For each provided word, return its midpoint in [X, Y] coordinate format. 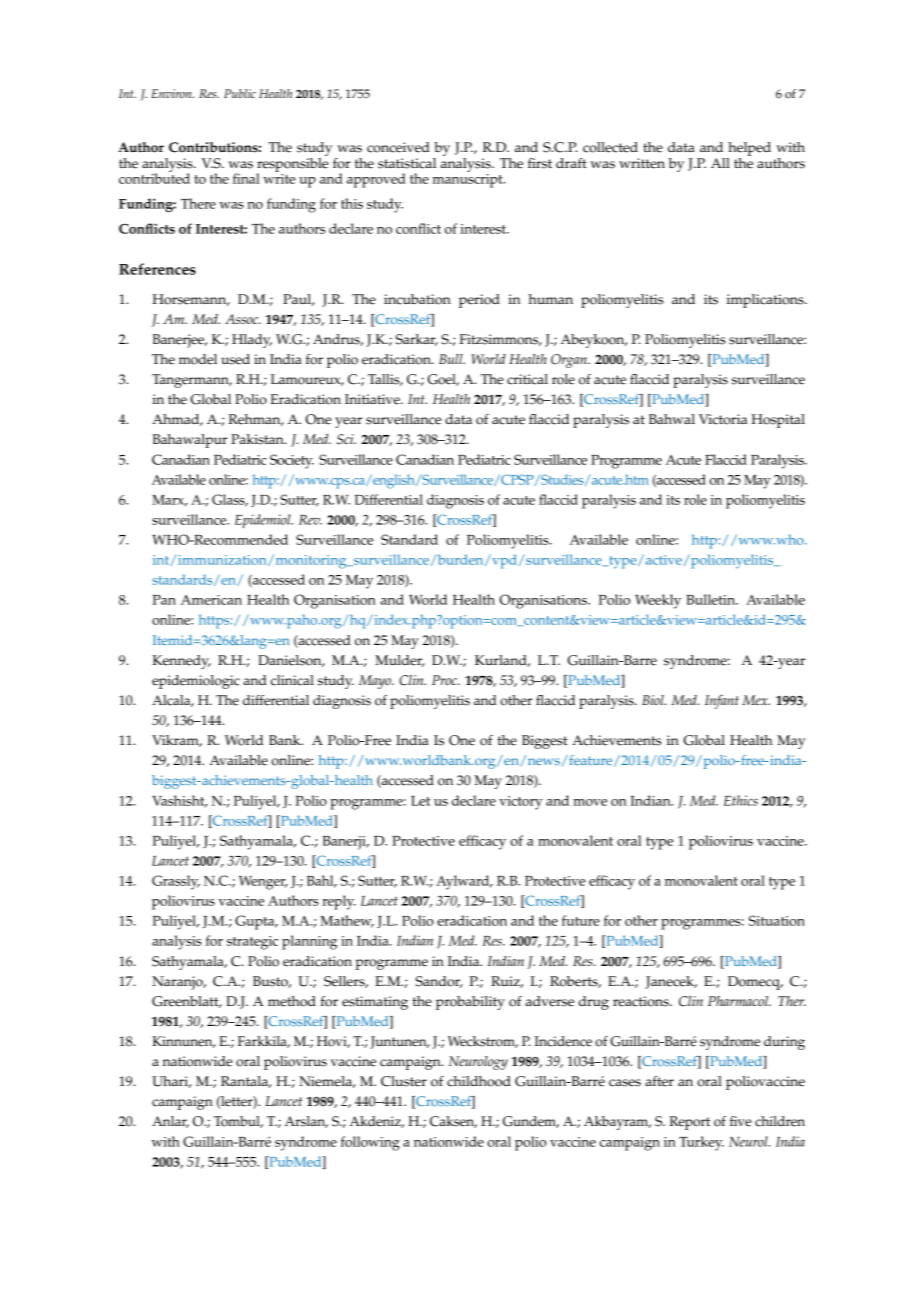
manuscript [468, 179]
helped [749, 149]
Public [240, 93]
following [370, 1143]
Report [689, 1123]
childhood [479, 1081]
